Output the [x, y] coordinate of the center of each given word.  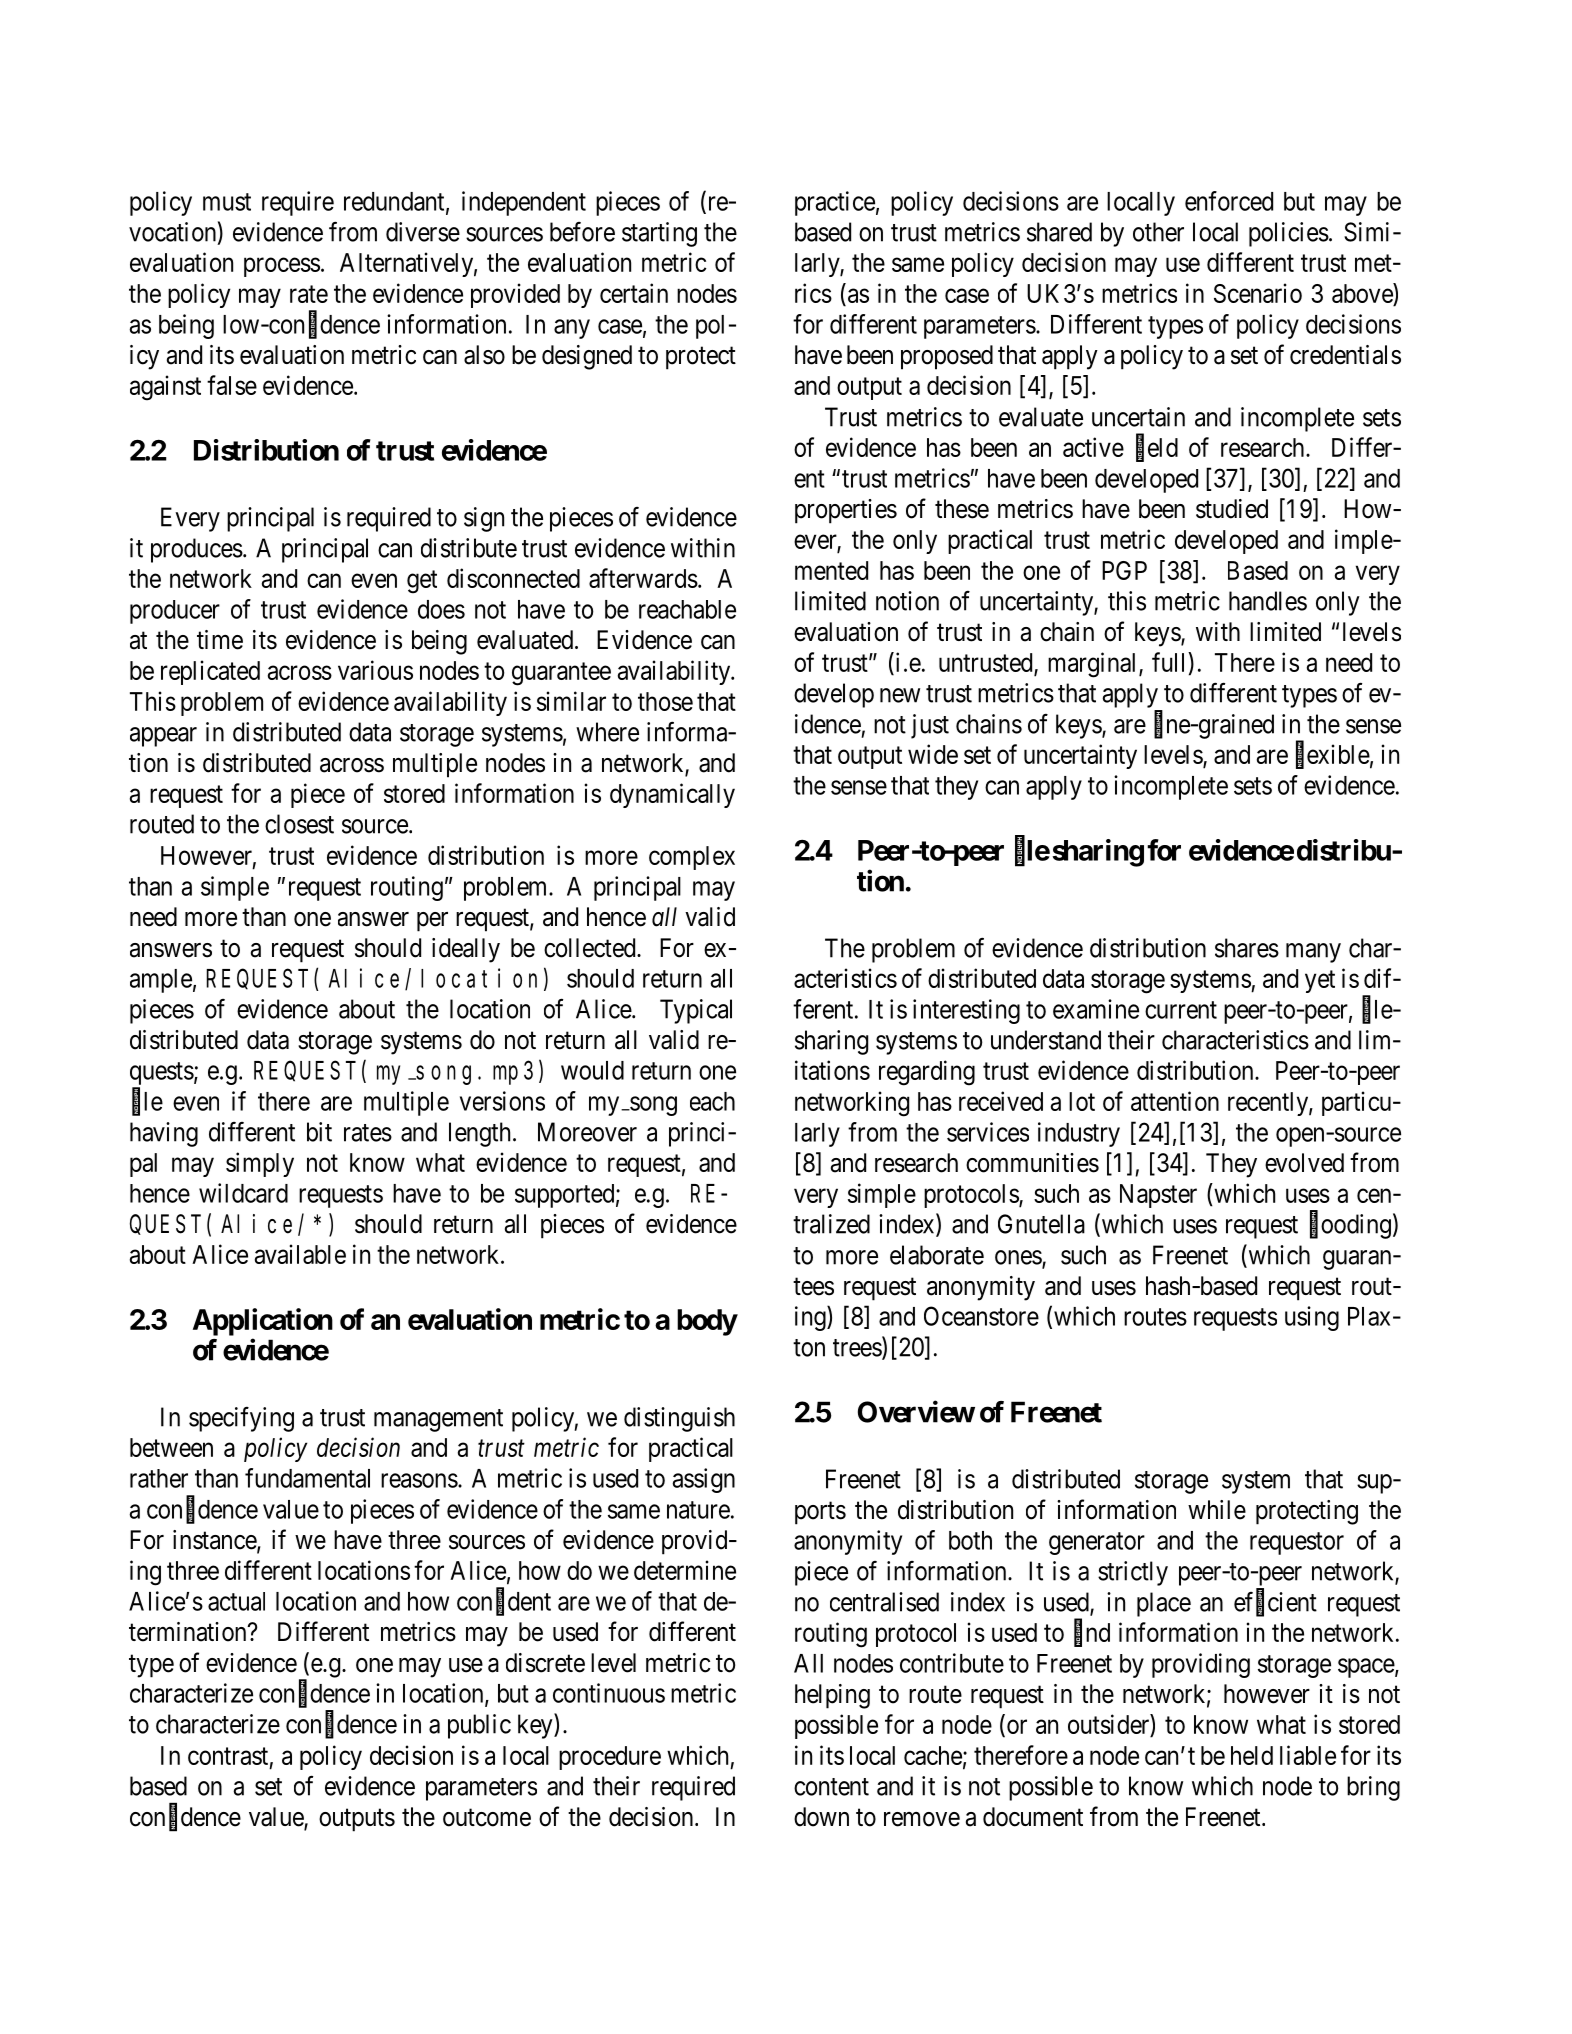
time [220, 640]
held [1252, 1755]
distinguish [679, 1419]
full [1170, 662]
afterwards [643, 578]
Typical [696, 1011]
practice [835, 203]
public [479, 1726]
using [1312, 1318]
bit [319, 1132]
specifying [241, 1419]
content [831, 1787]
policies [1289, 234]
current [1181, 1010]
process [282, 267]
